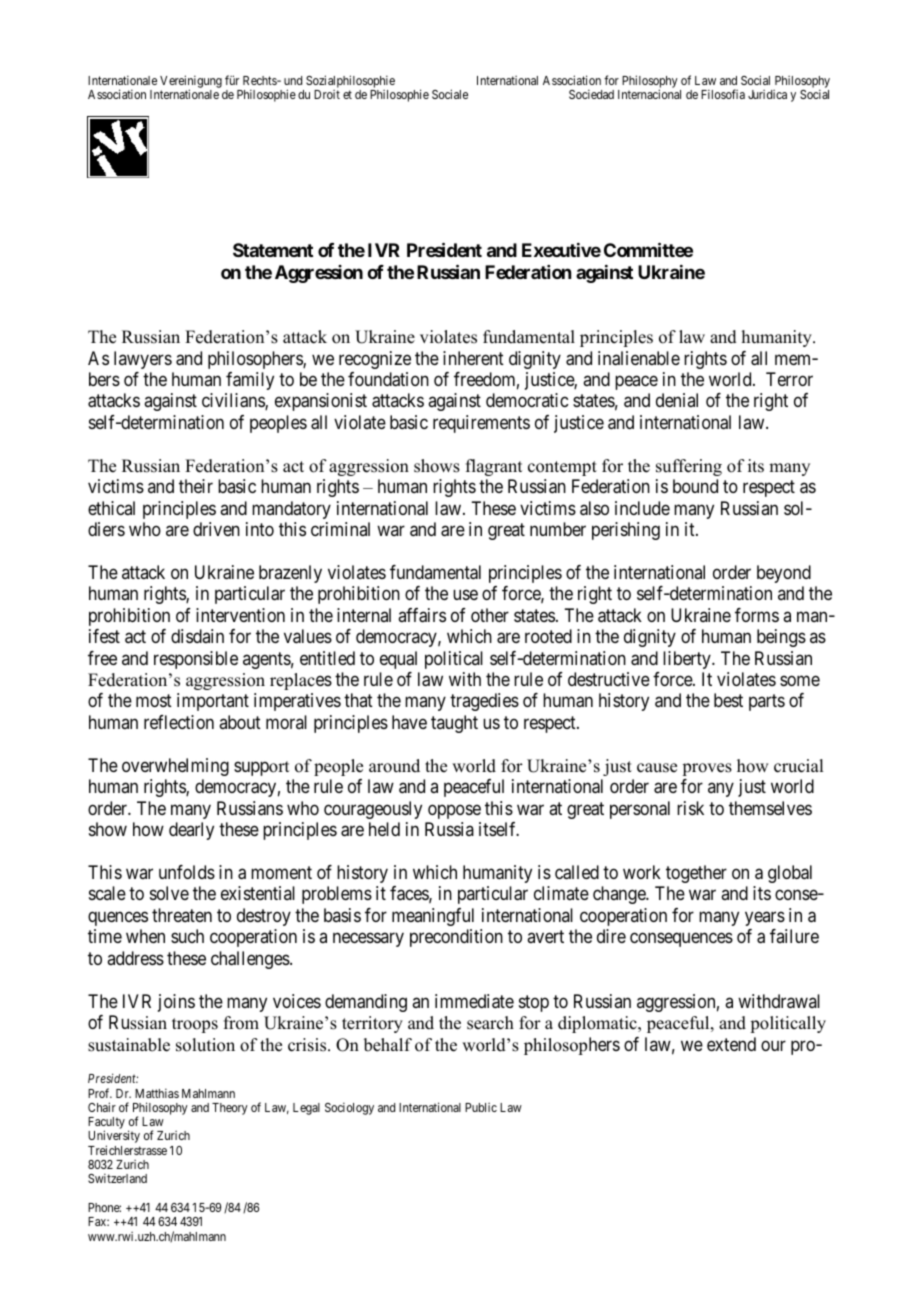 The width and height of the screenshot is (924, 1308). I want to click on Public, so click(481, 1107).
